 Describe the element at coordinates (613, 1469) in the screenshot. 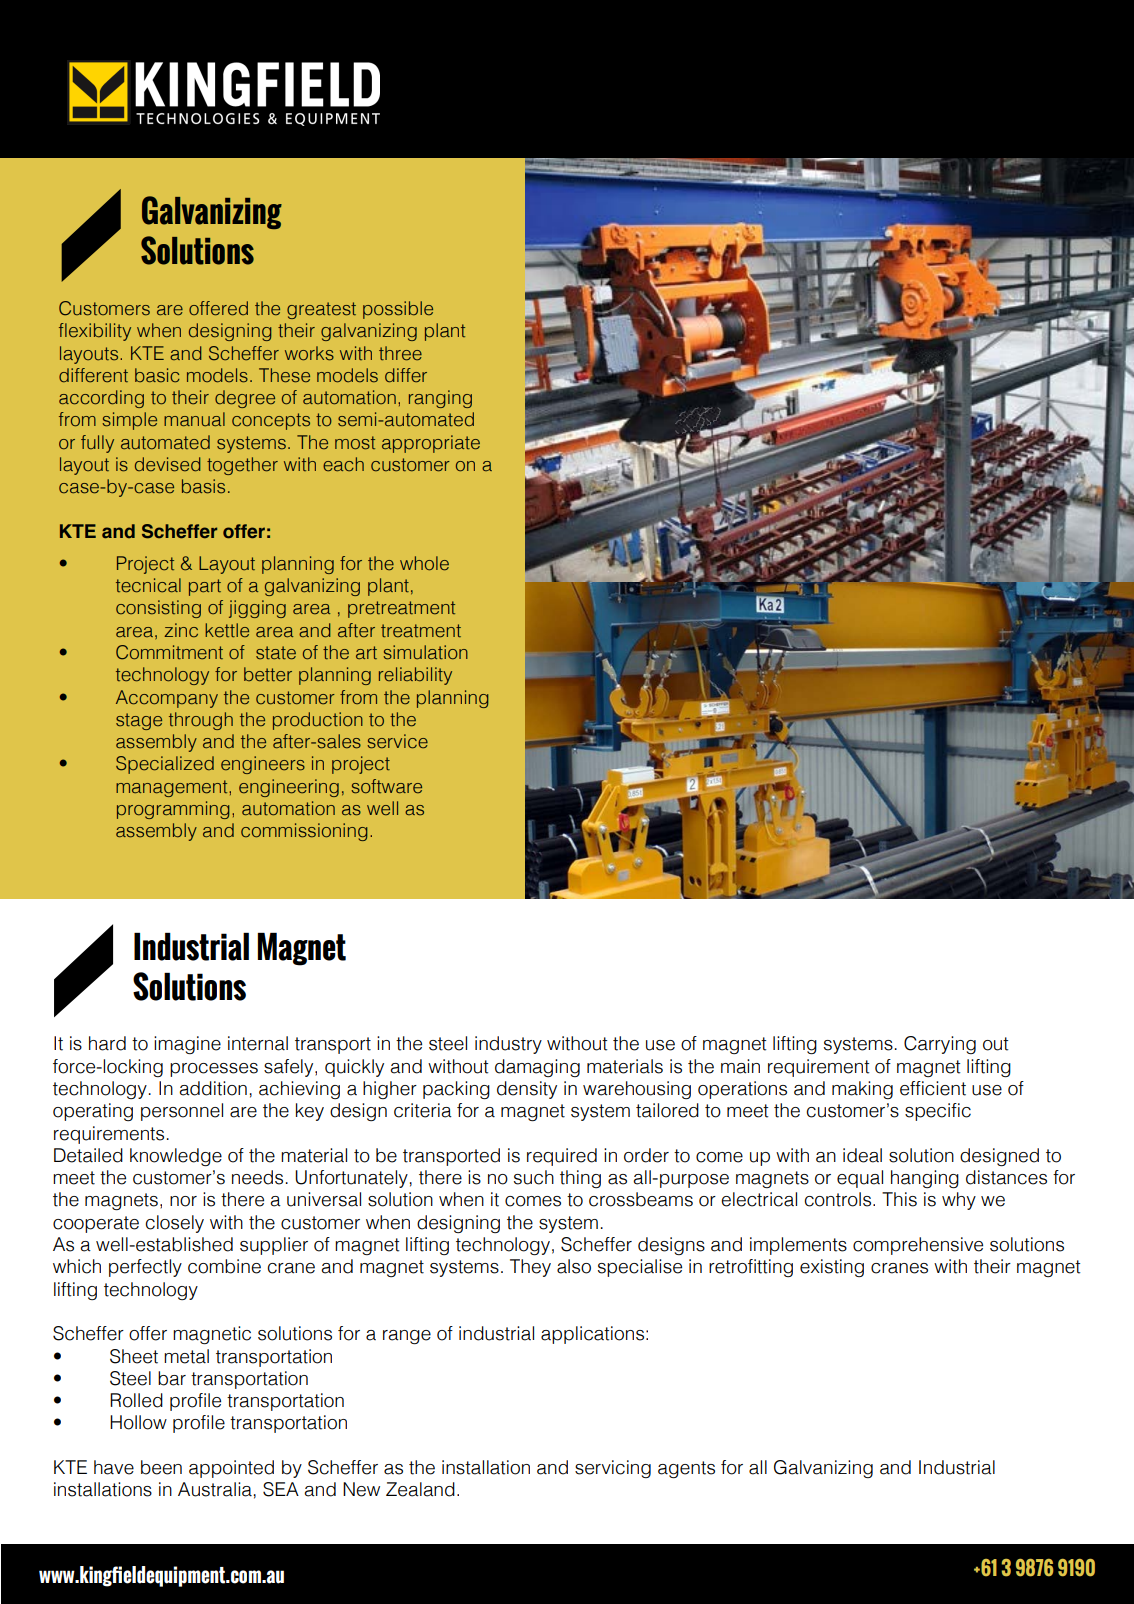

I see `servicing` at that location.
